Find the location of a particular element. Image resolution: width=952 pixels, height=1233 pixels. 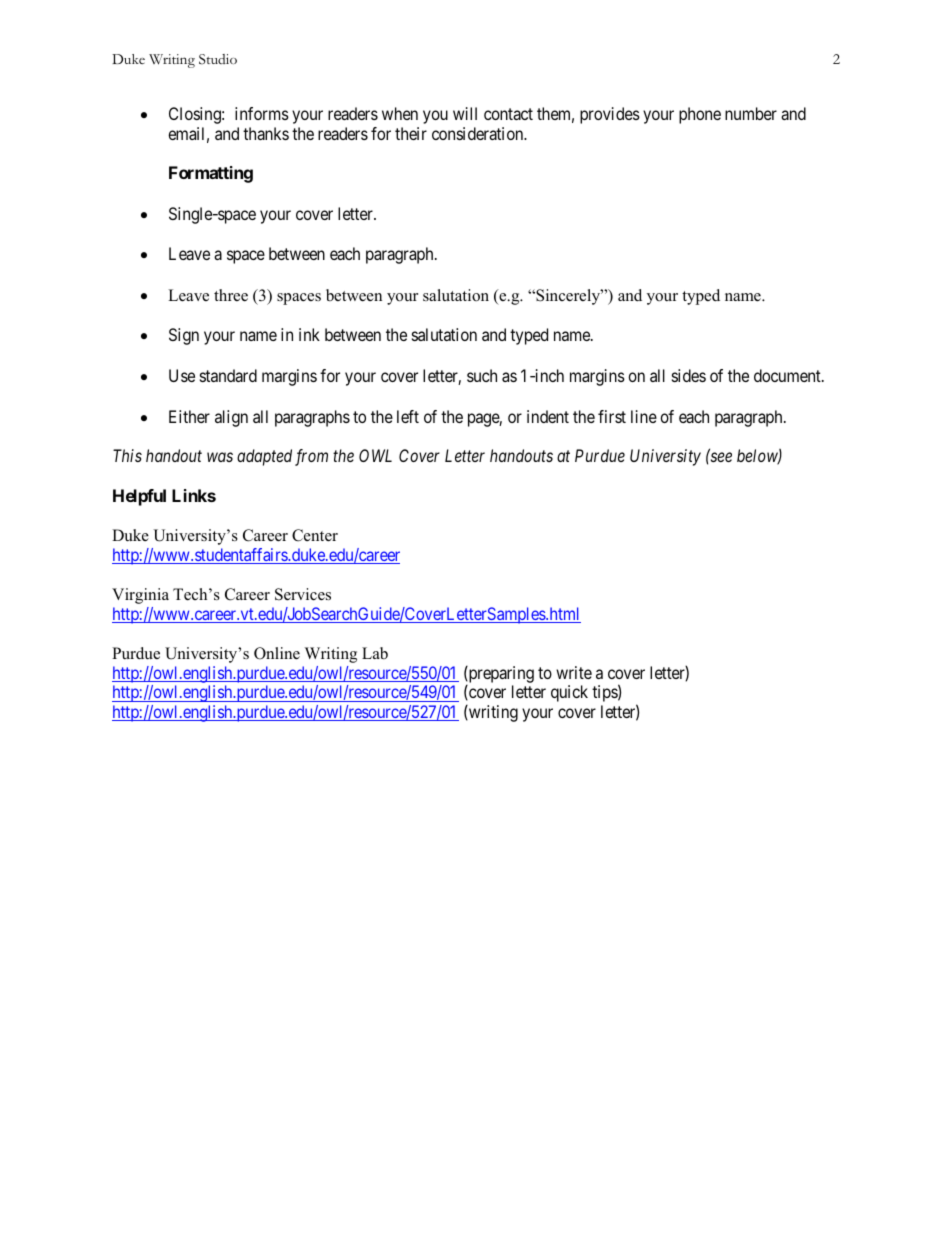

see is located at coordinates (720, 457).
